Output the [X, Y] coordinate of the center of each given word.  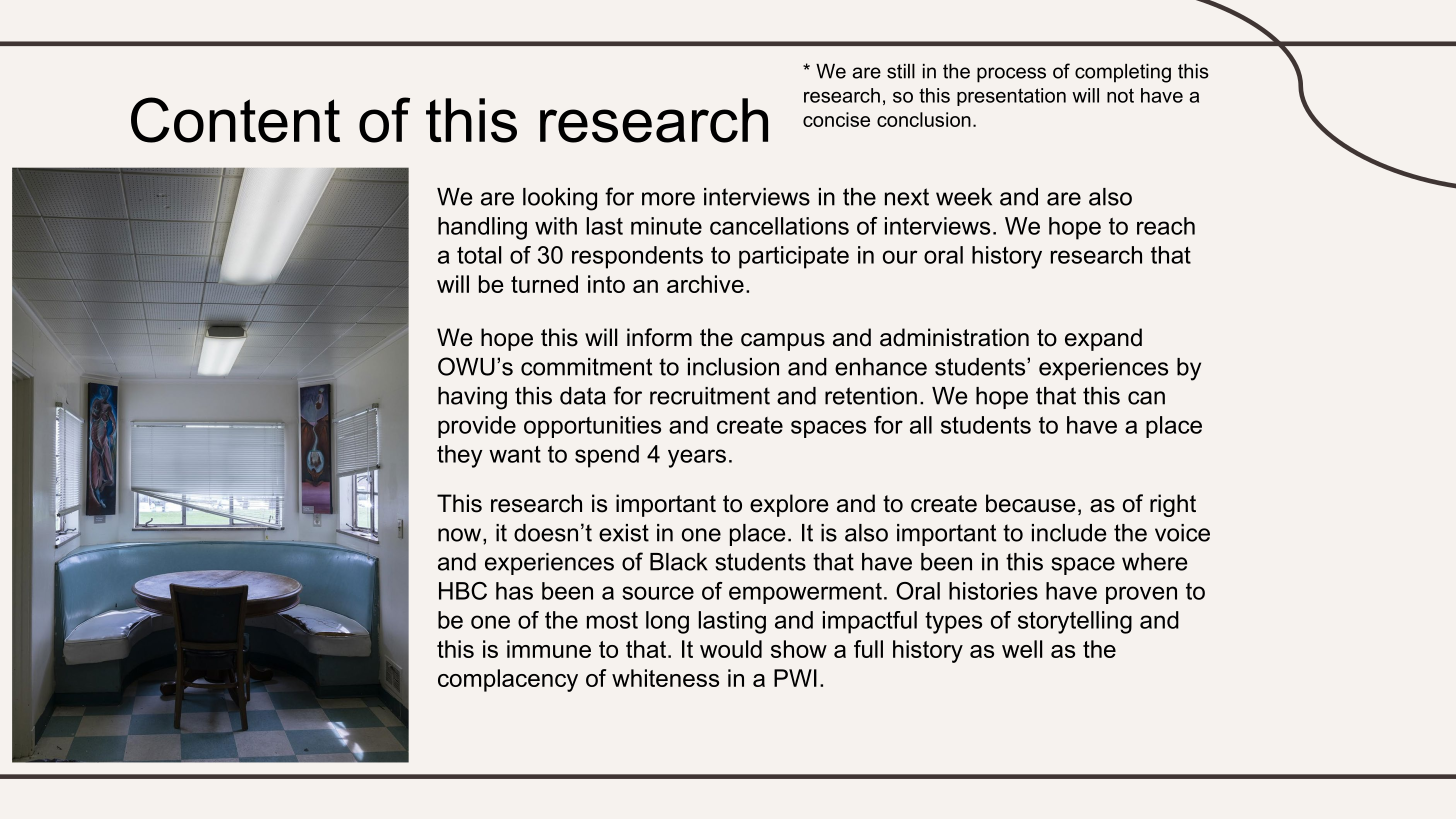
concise [836, 119]
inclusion [733, 367]
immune [549, 649]
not [1120, 95]
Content [235, 120]
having [472, 398]
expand [1103, 339]
